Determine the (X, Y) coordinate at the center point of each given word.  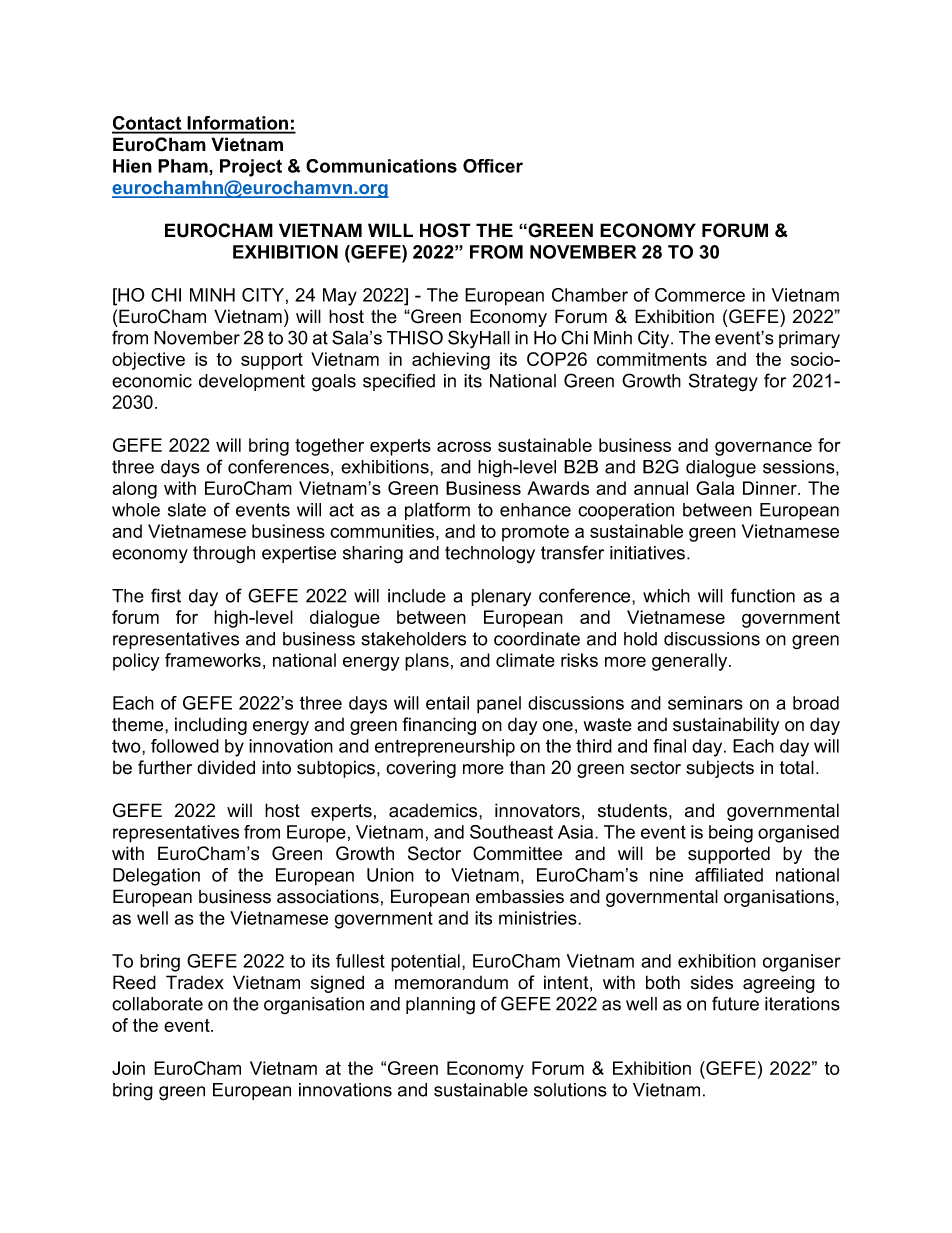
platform (437, 511)
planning (440, 1006)
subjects (720, 769)
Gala (715, 488)
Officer (493, 166)
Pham (184, 166)
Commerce (700, 295)
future (735, 1003)
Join (128, 1068)
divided (226, 767)
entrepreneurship (445, 747)
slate (187, 510)
